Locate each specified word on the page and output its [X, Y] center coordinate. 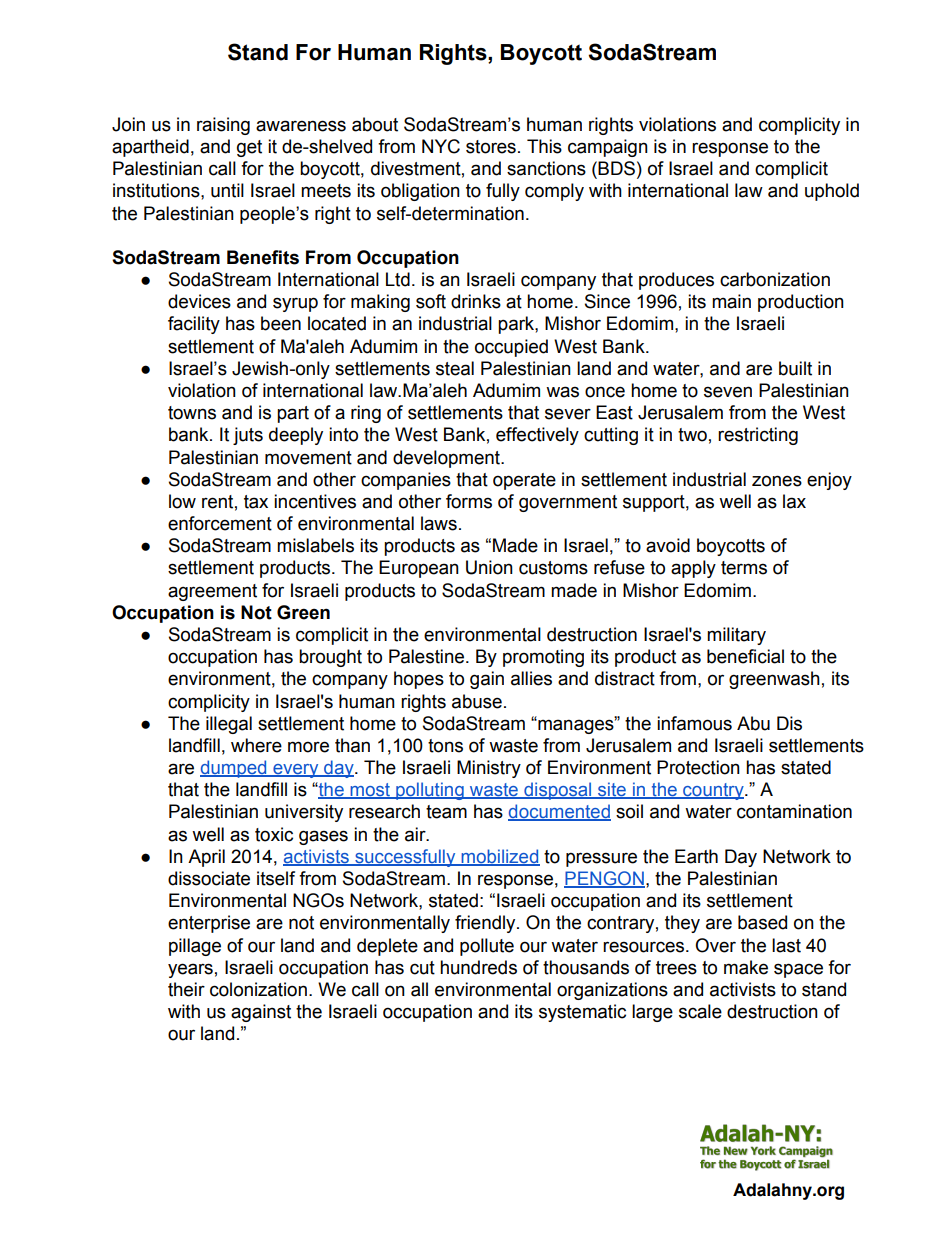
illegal [229, 725]
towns [192, 413]
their [186, 989]
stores [491, 147]
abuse [477, 701]
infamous [694, 723]
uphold [832, 192]
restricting [758, 436]
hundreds [478, 967]
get [249, 148]
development [447, 459]
